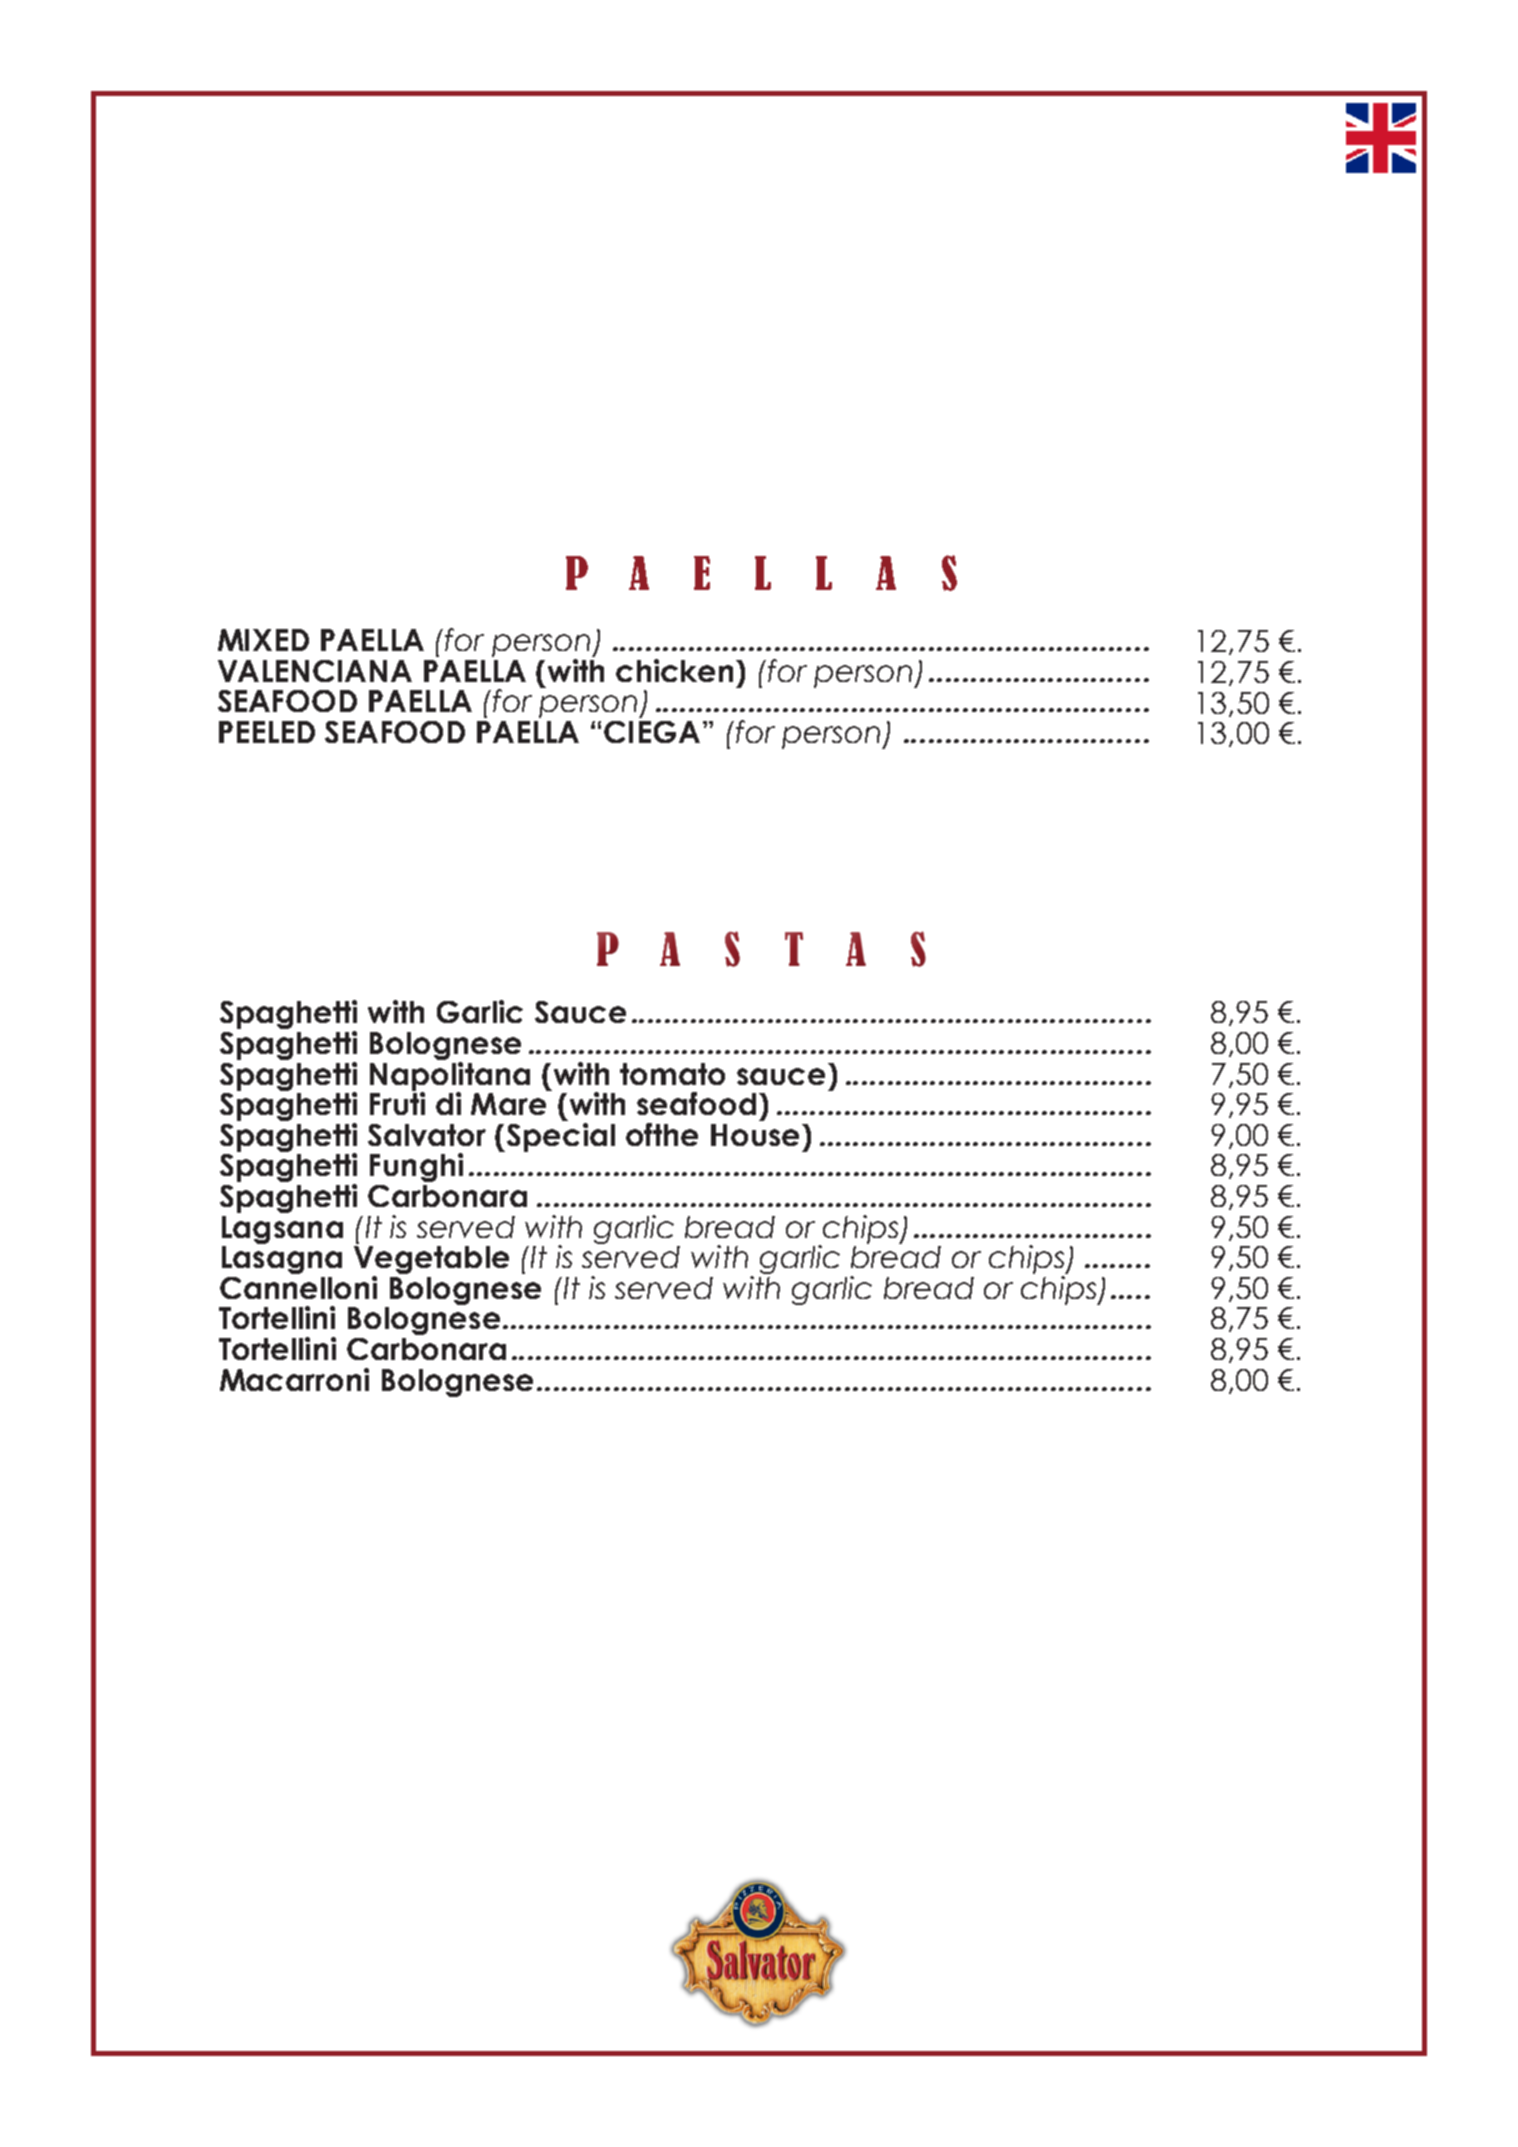 This document has width=1518, height=2147. I want to click on House, so click(757, 1135).
